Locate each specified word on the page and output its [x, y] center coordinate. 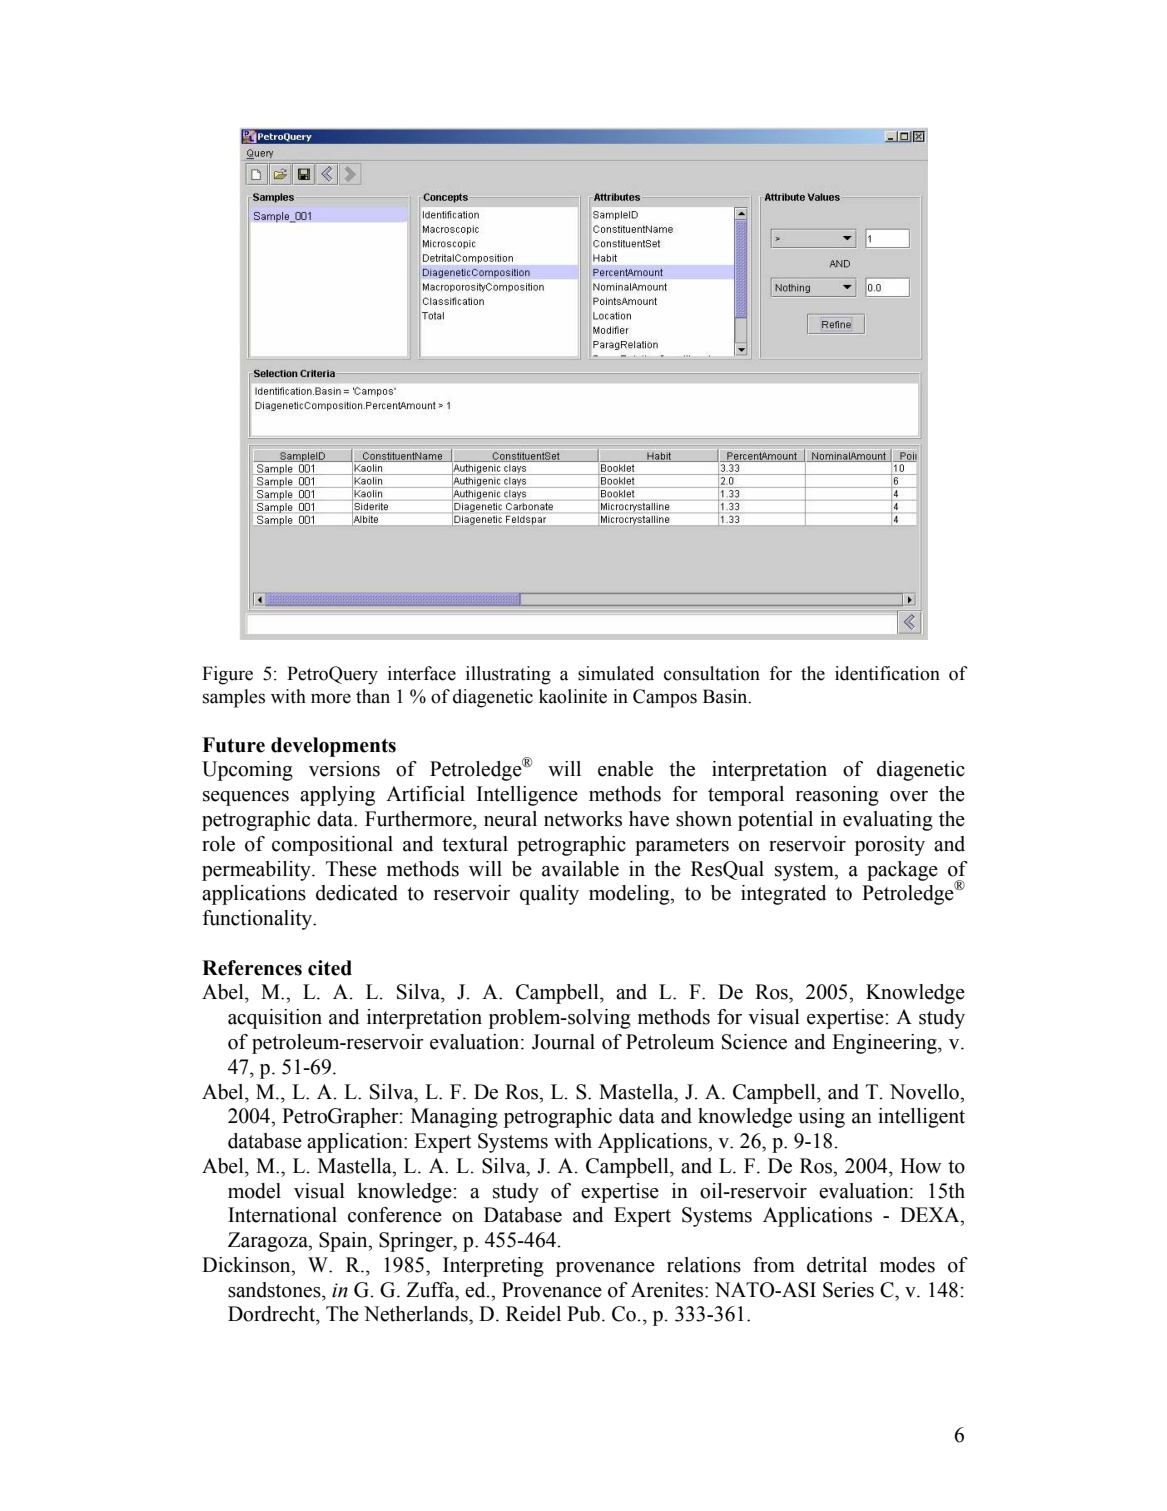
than [373, 696]
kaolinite [573, 696]
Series [848, 1290]
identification [887, 673]
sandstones [275, 1290]
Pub [583, 1314]
